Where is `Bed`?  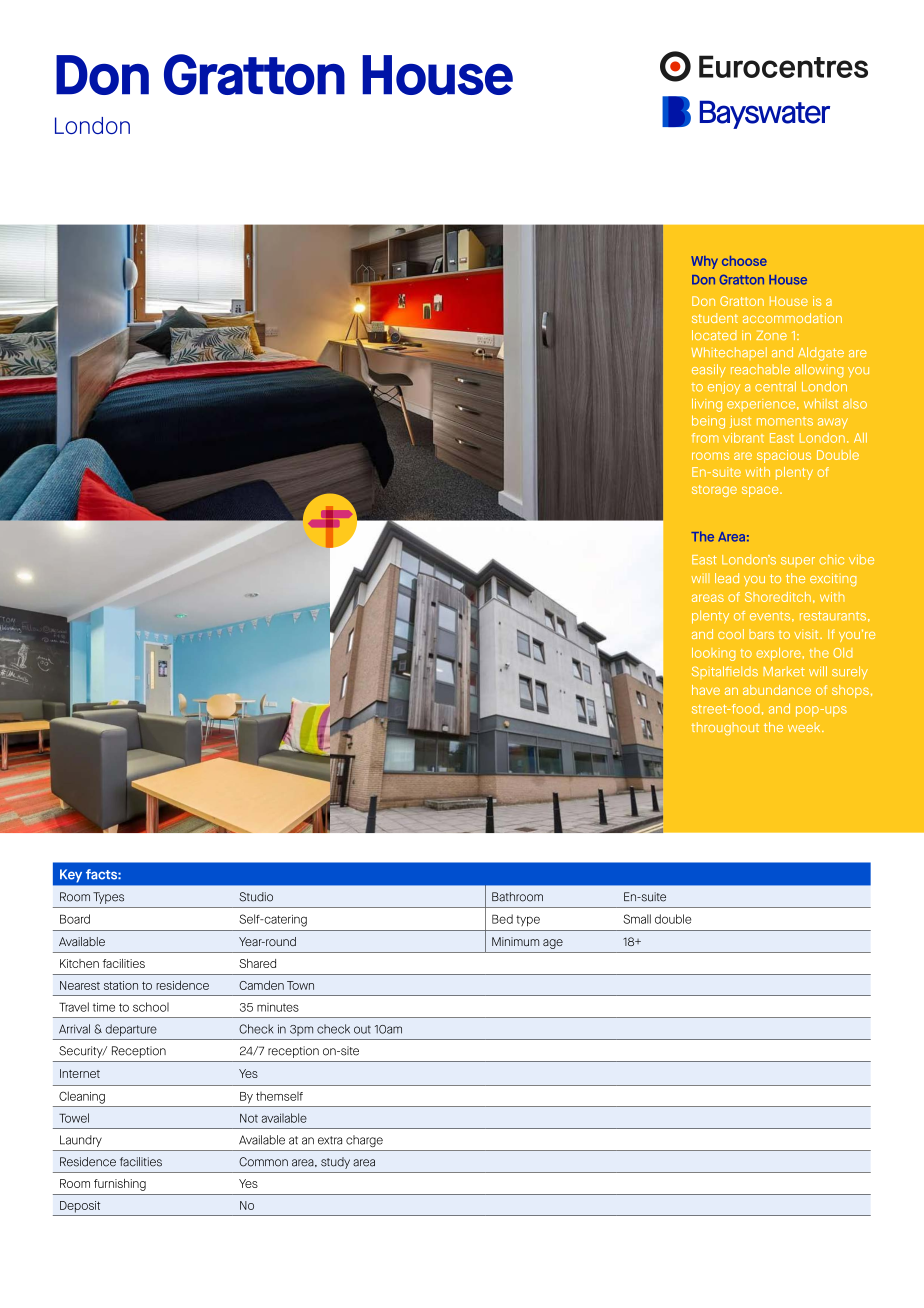
Bed is located at coordinates (502, 919).
